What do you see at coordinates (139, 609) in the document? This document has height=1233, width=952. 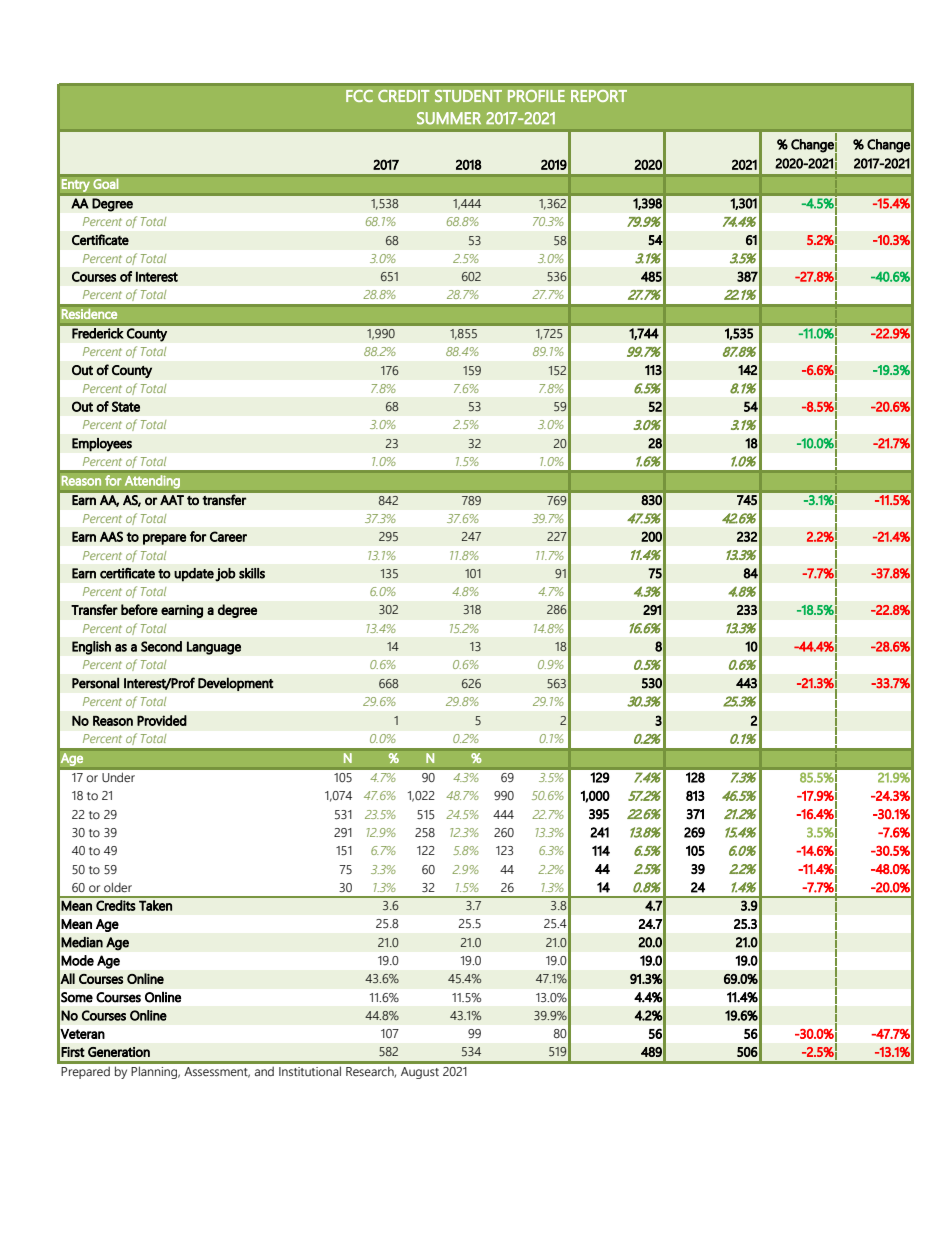 I see `before` at bounding box center [139, 609].
